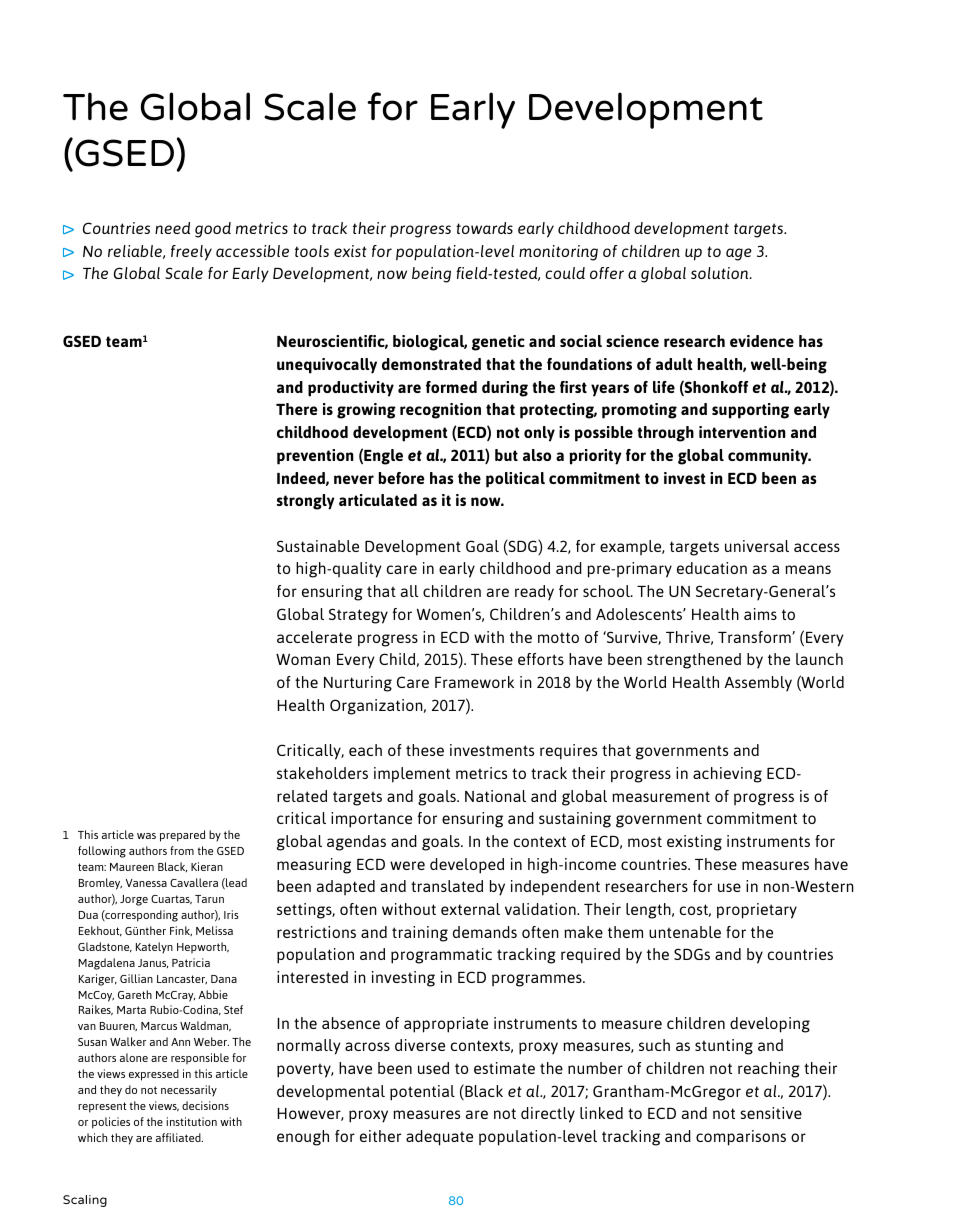 The height and width of the screenshot is (1232, 955). Describe the element at coordinates (741, 1138) in the screenshot. I see `comparisons` at that location.
